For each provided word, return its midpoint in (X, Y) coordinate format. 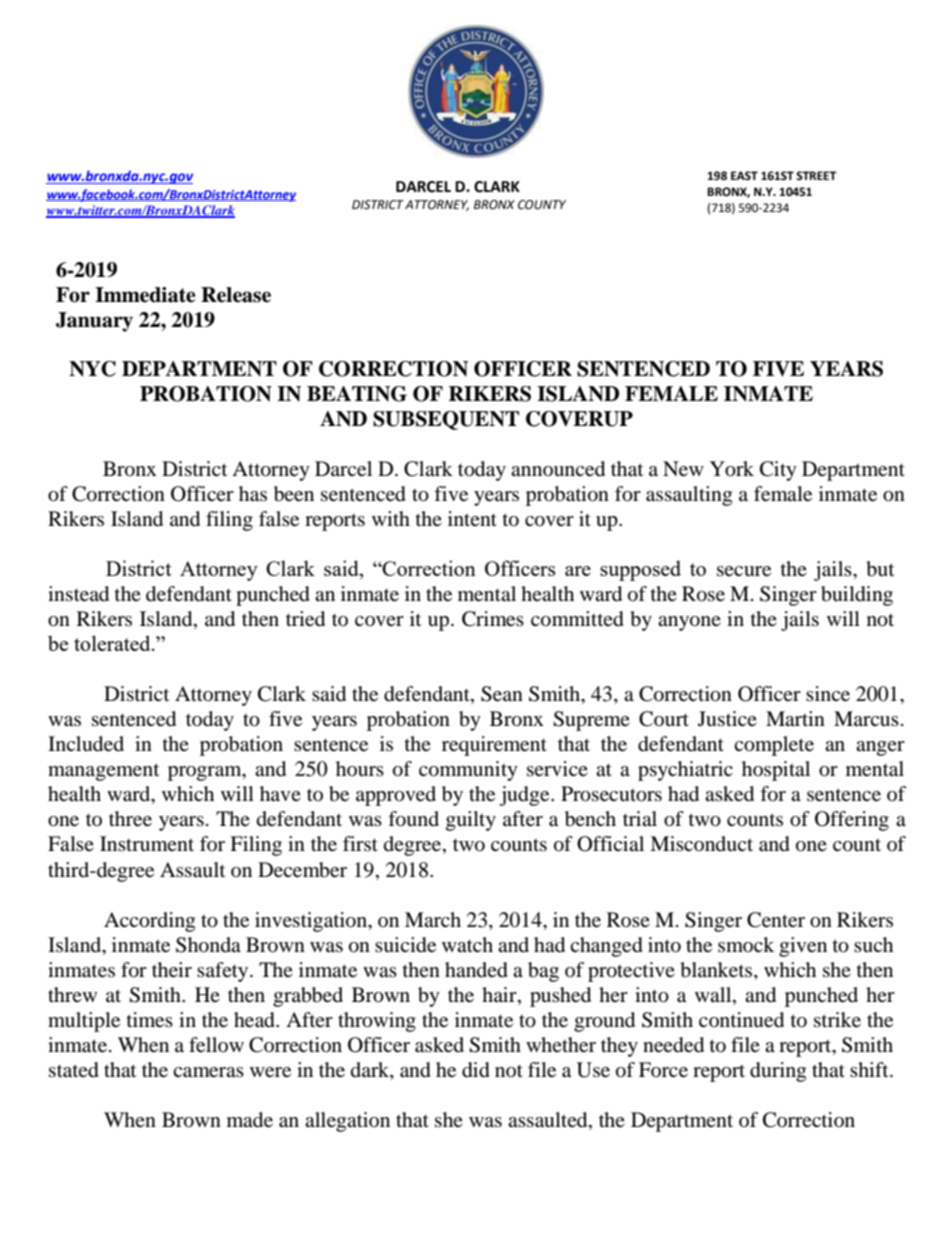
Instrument (147, 843)
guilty (471, 821)
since (828, 694)
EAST (744, 175)
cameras (208, 1072)
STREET (816, 175)
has (253, 494)
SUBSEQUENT (446, 420)
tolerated (113, 643)
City (778, 471)
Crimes (493, 619)
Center (776, 920)
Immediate (145, 295)
